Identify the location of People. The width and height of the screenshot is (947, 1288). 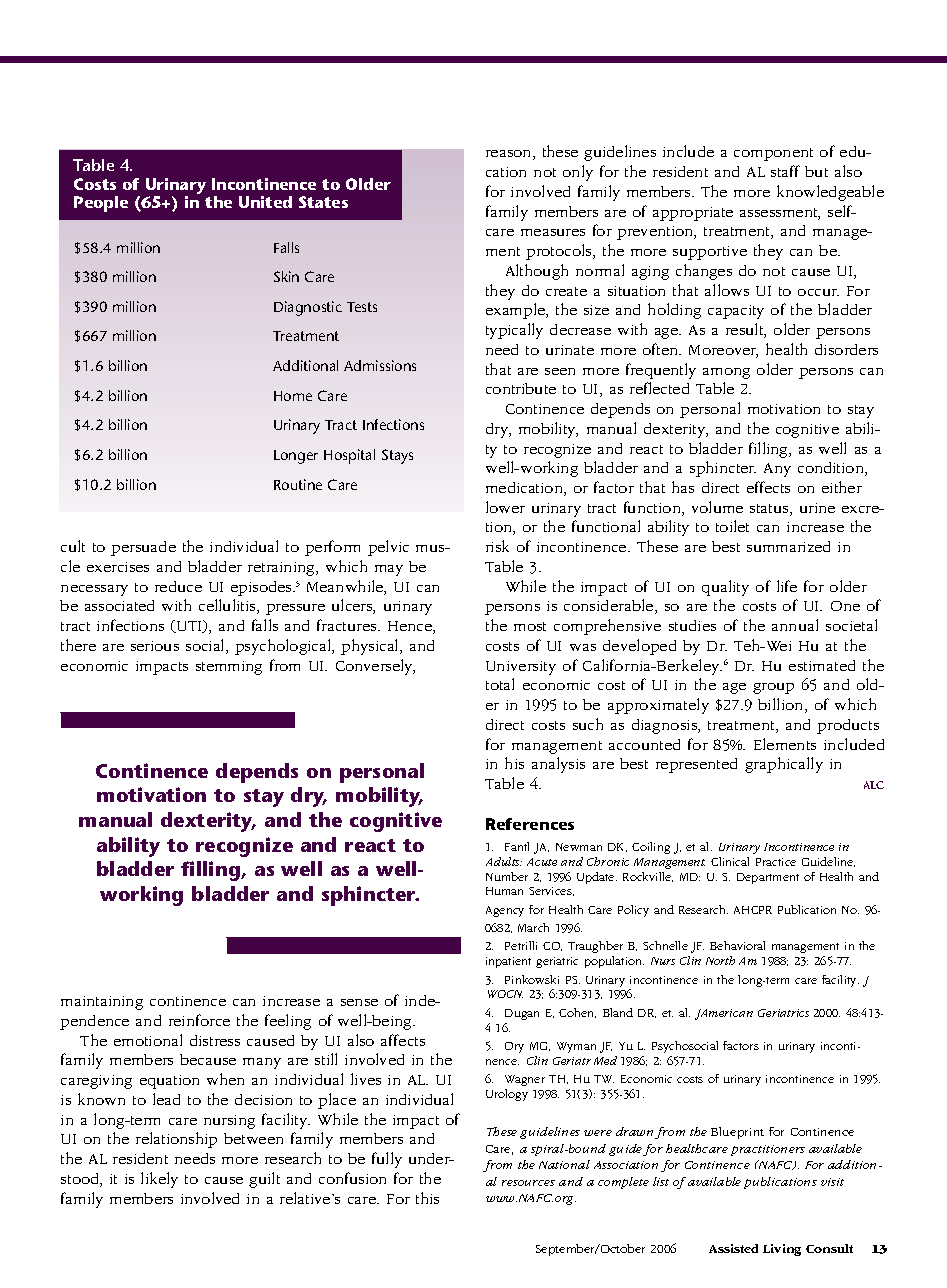
(101, 204).
